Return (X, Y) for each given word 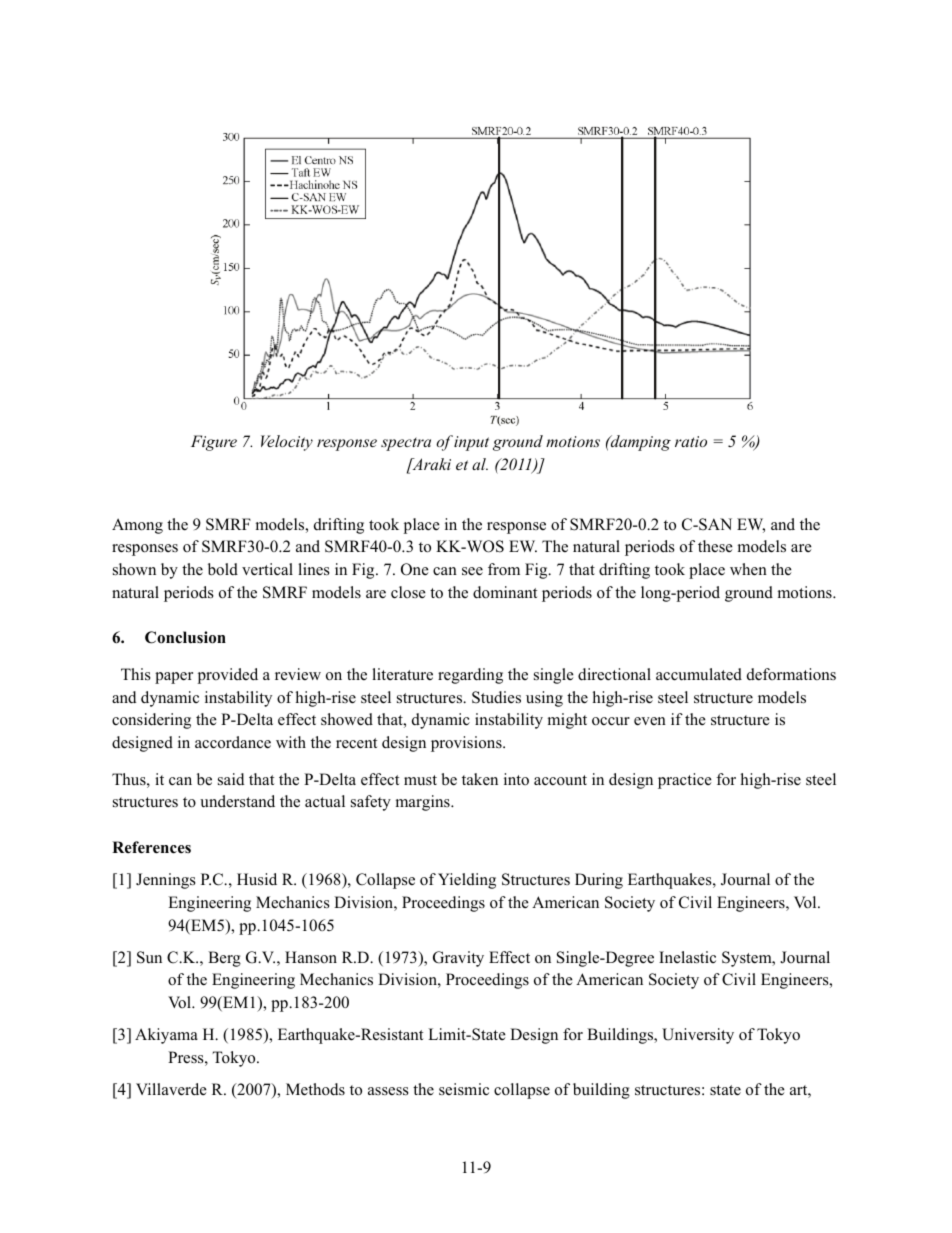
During (599, 881)
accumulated (699, 674)
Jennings (166, 881)
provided (228, 676)
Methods (315, 1089)
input (471, 443)
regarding (470, 676)
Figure (214, 443)
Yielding (467, 881)
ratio (691, 441)
